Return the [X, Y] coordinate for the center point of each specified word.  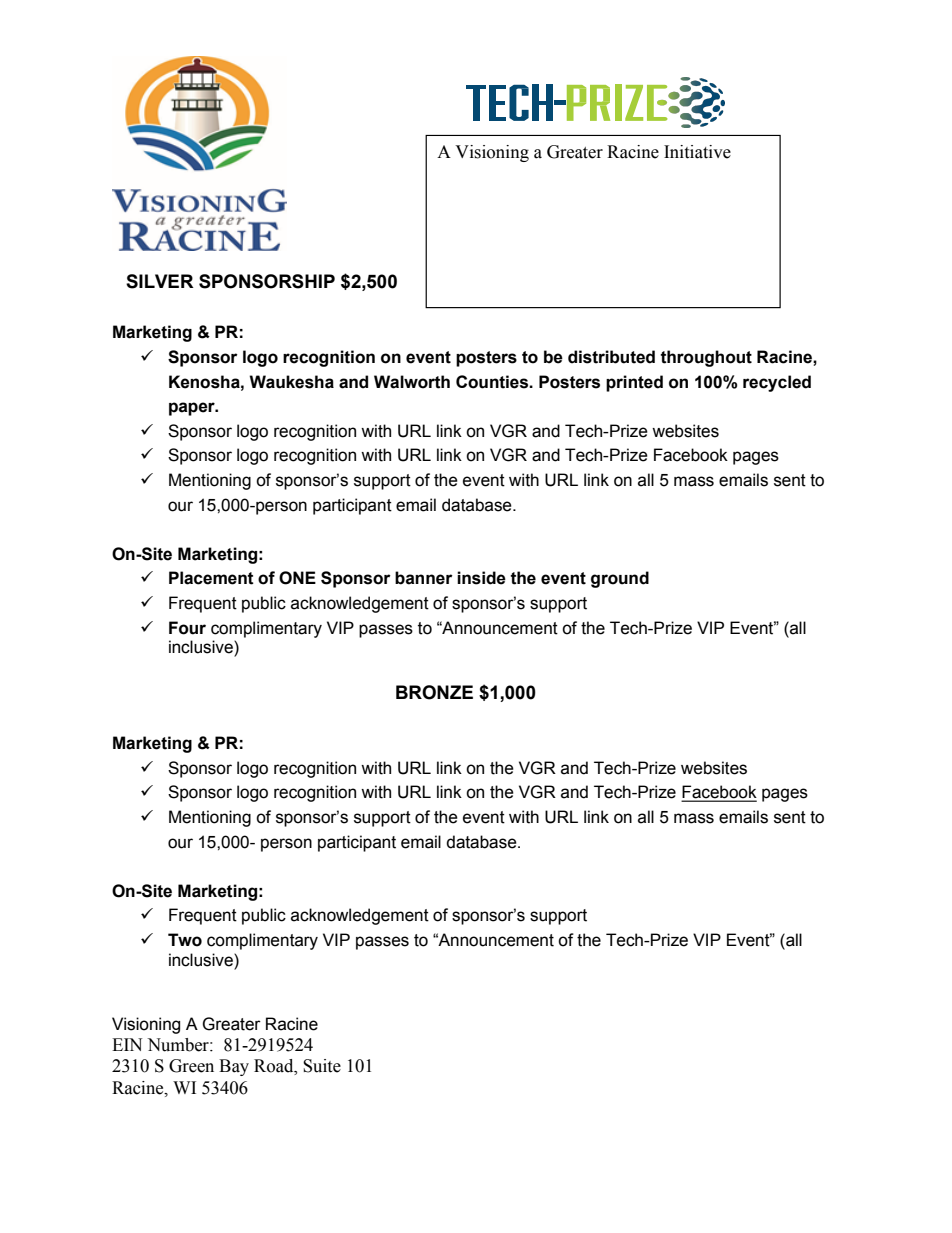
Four [187, 628]
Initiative [697, 152]
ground [620, 579]
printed [634, 383]
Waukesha [291, 382]
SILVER [160, 281]
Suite [322, 1066]
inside [481, 578]
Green [191, 1066]
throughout [706, 358]
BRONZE [434, 692]
